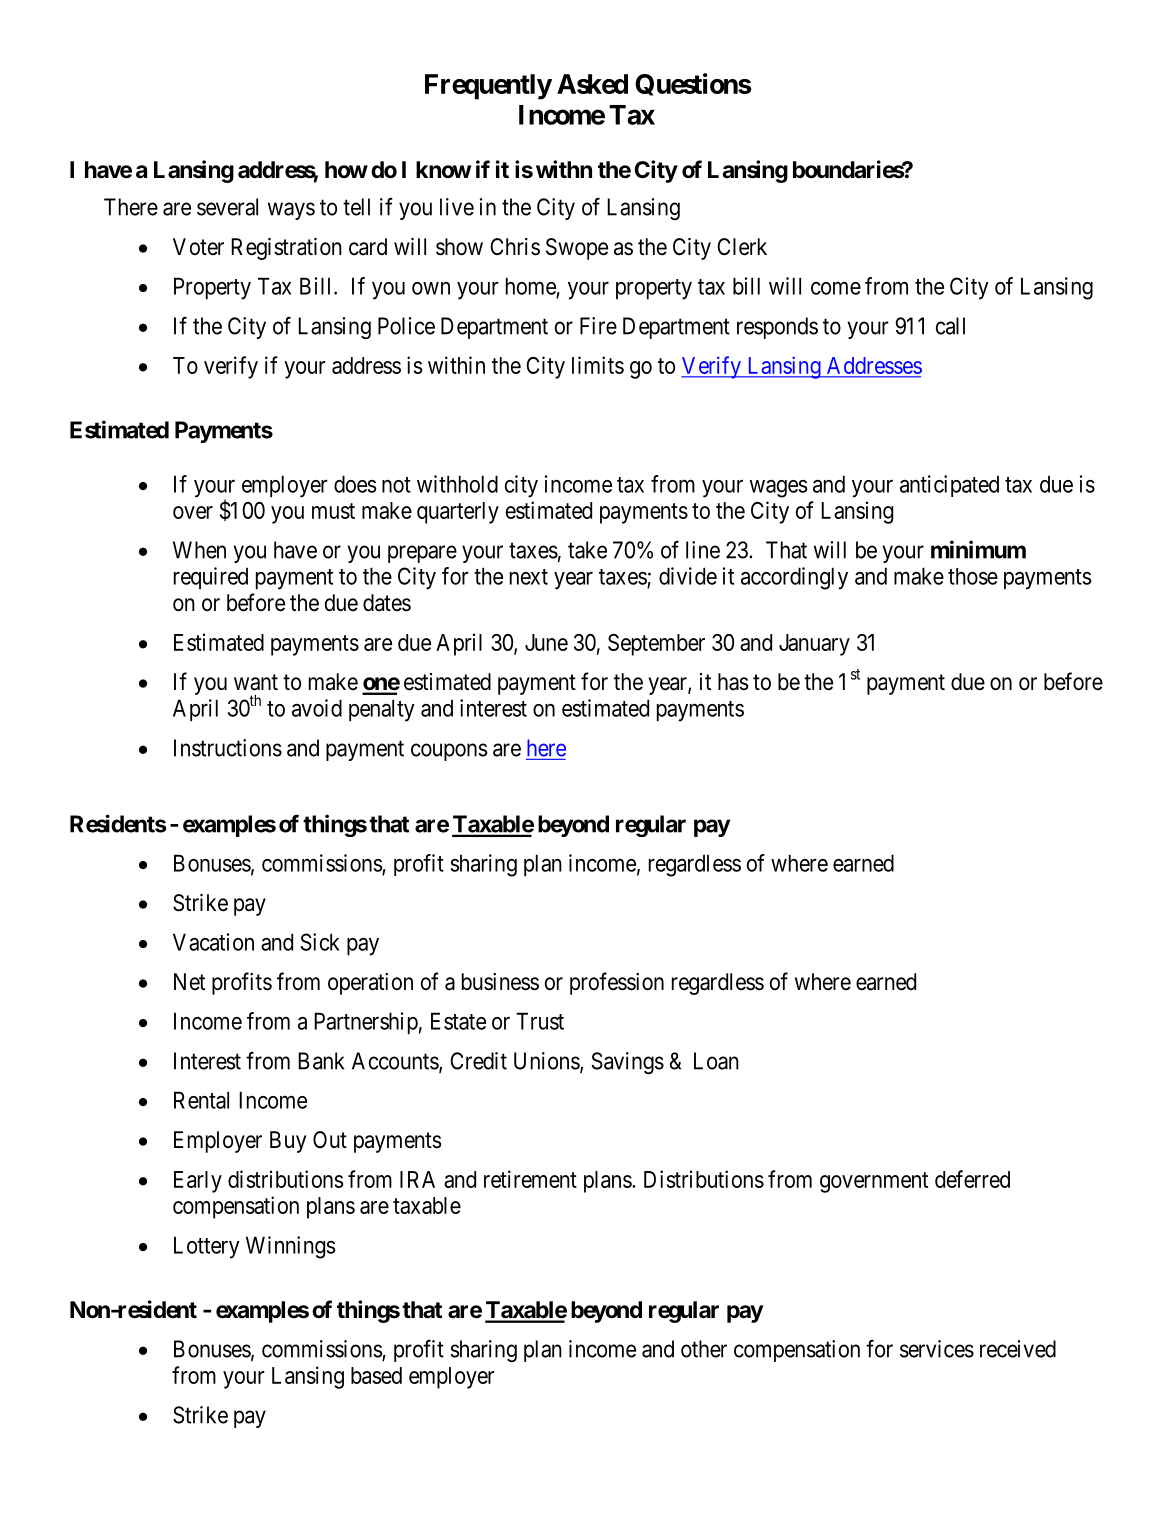 The image size is (1171, 1515). Describe the element at coordinates (937, 1349) in the page. I see `services` at that location.
